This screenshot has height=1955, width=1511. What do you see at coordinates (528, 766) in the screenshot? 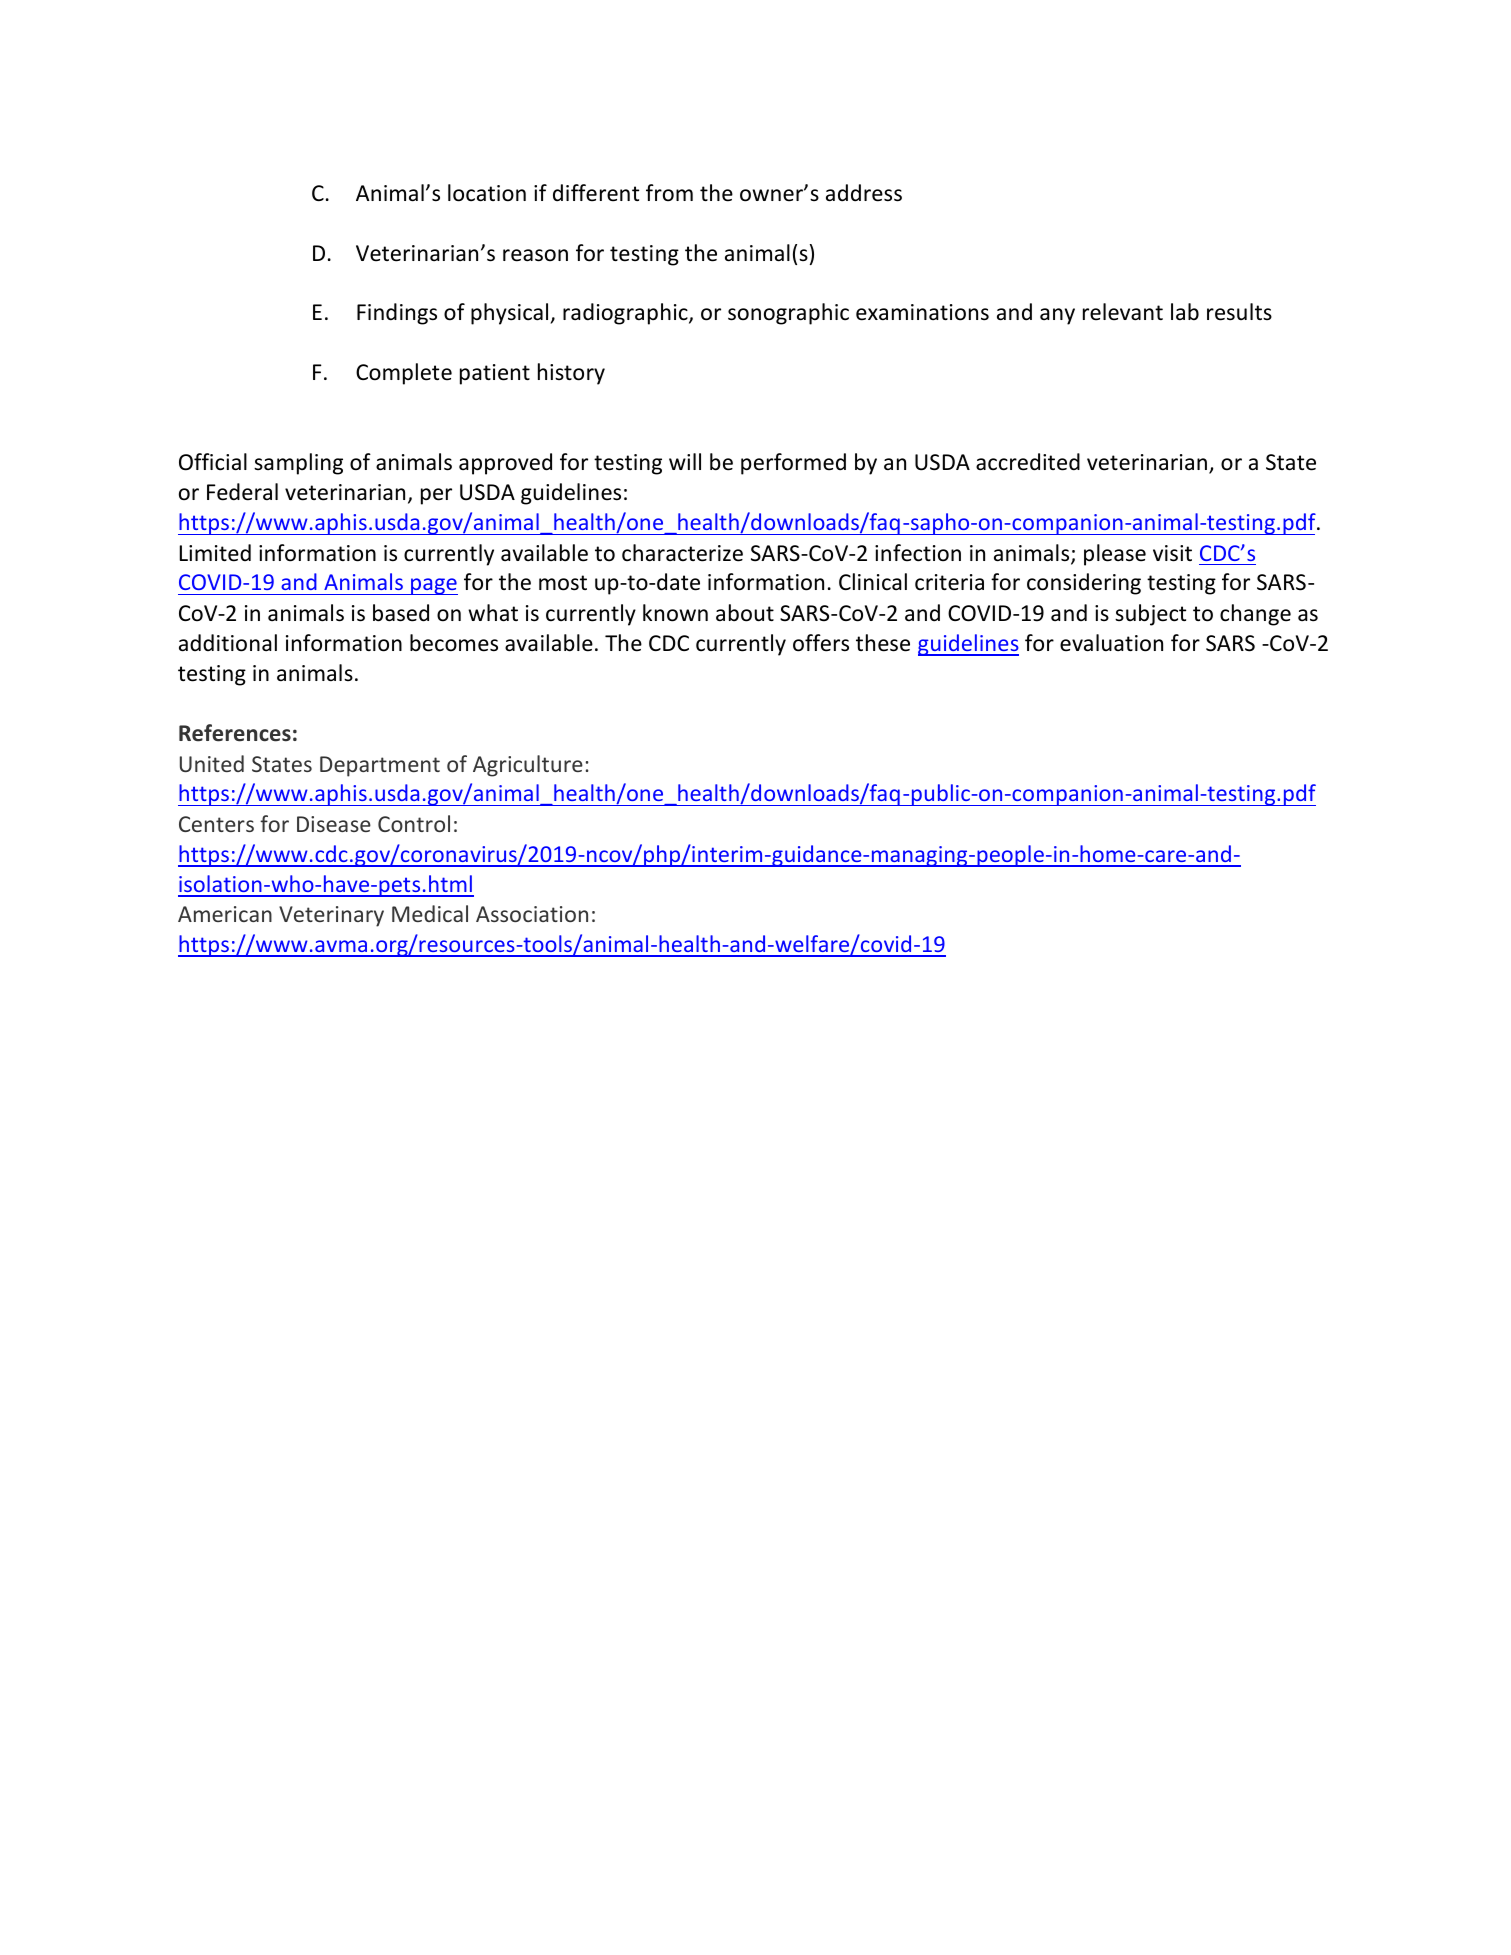
I see `Agriculture` at bounding box center [528, 766].
